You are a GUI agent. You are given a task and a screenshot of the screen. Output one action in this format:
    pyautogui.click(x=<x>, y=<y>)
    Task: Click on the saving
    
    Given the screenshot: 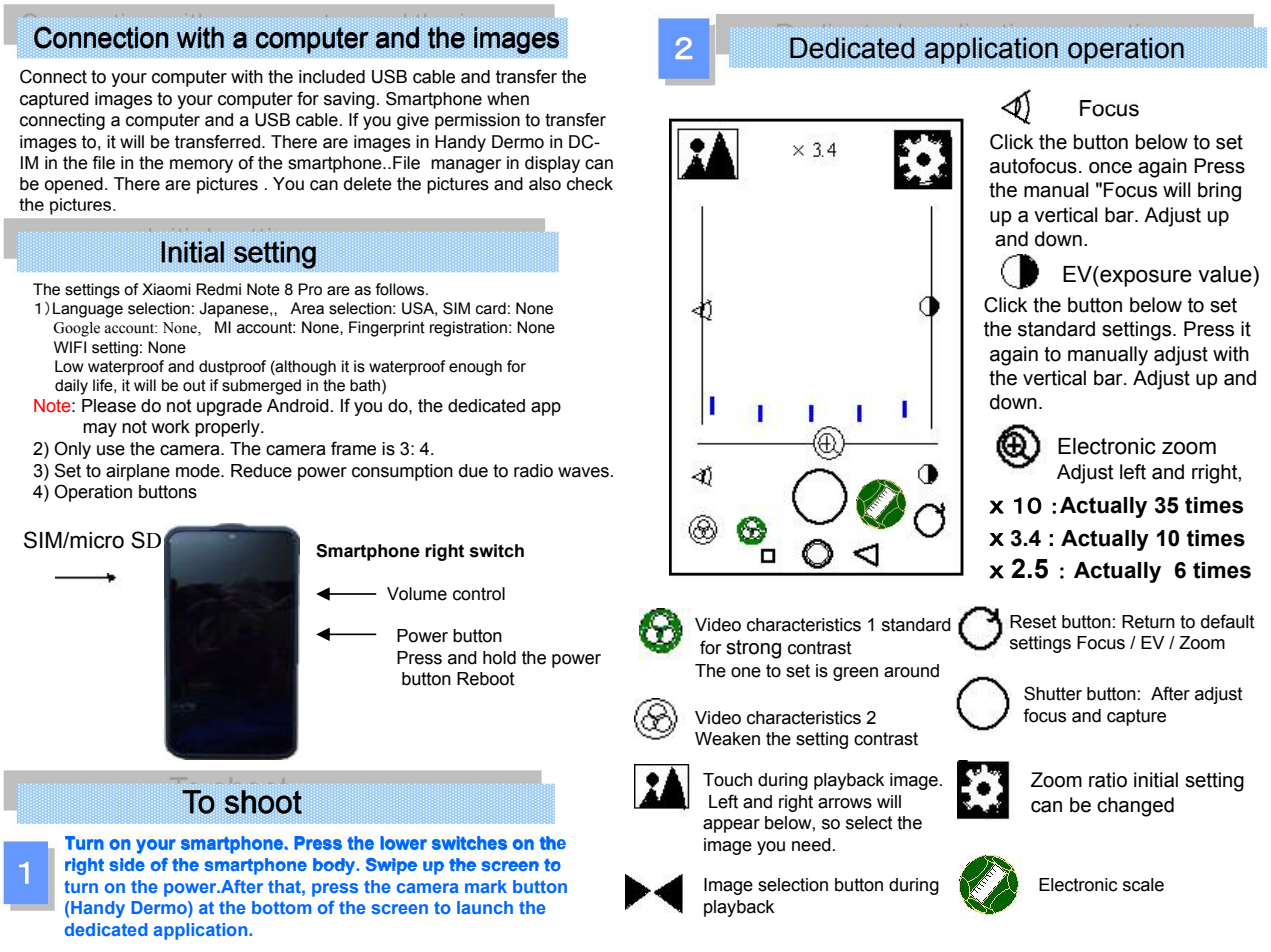 What is the action you would take?
    pyautogui.click(x=349, y=100)
